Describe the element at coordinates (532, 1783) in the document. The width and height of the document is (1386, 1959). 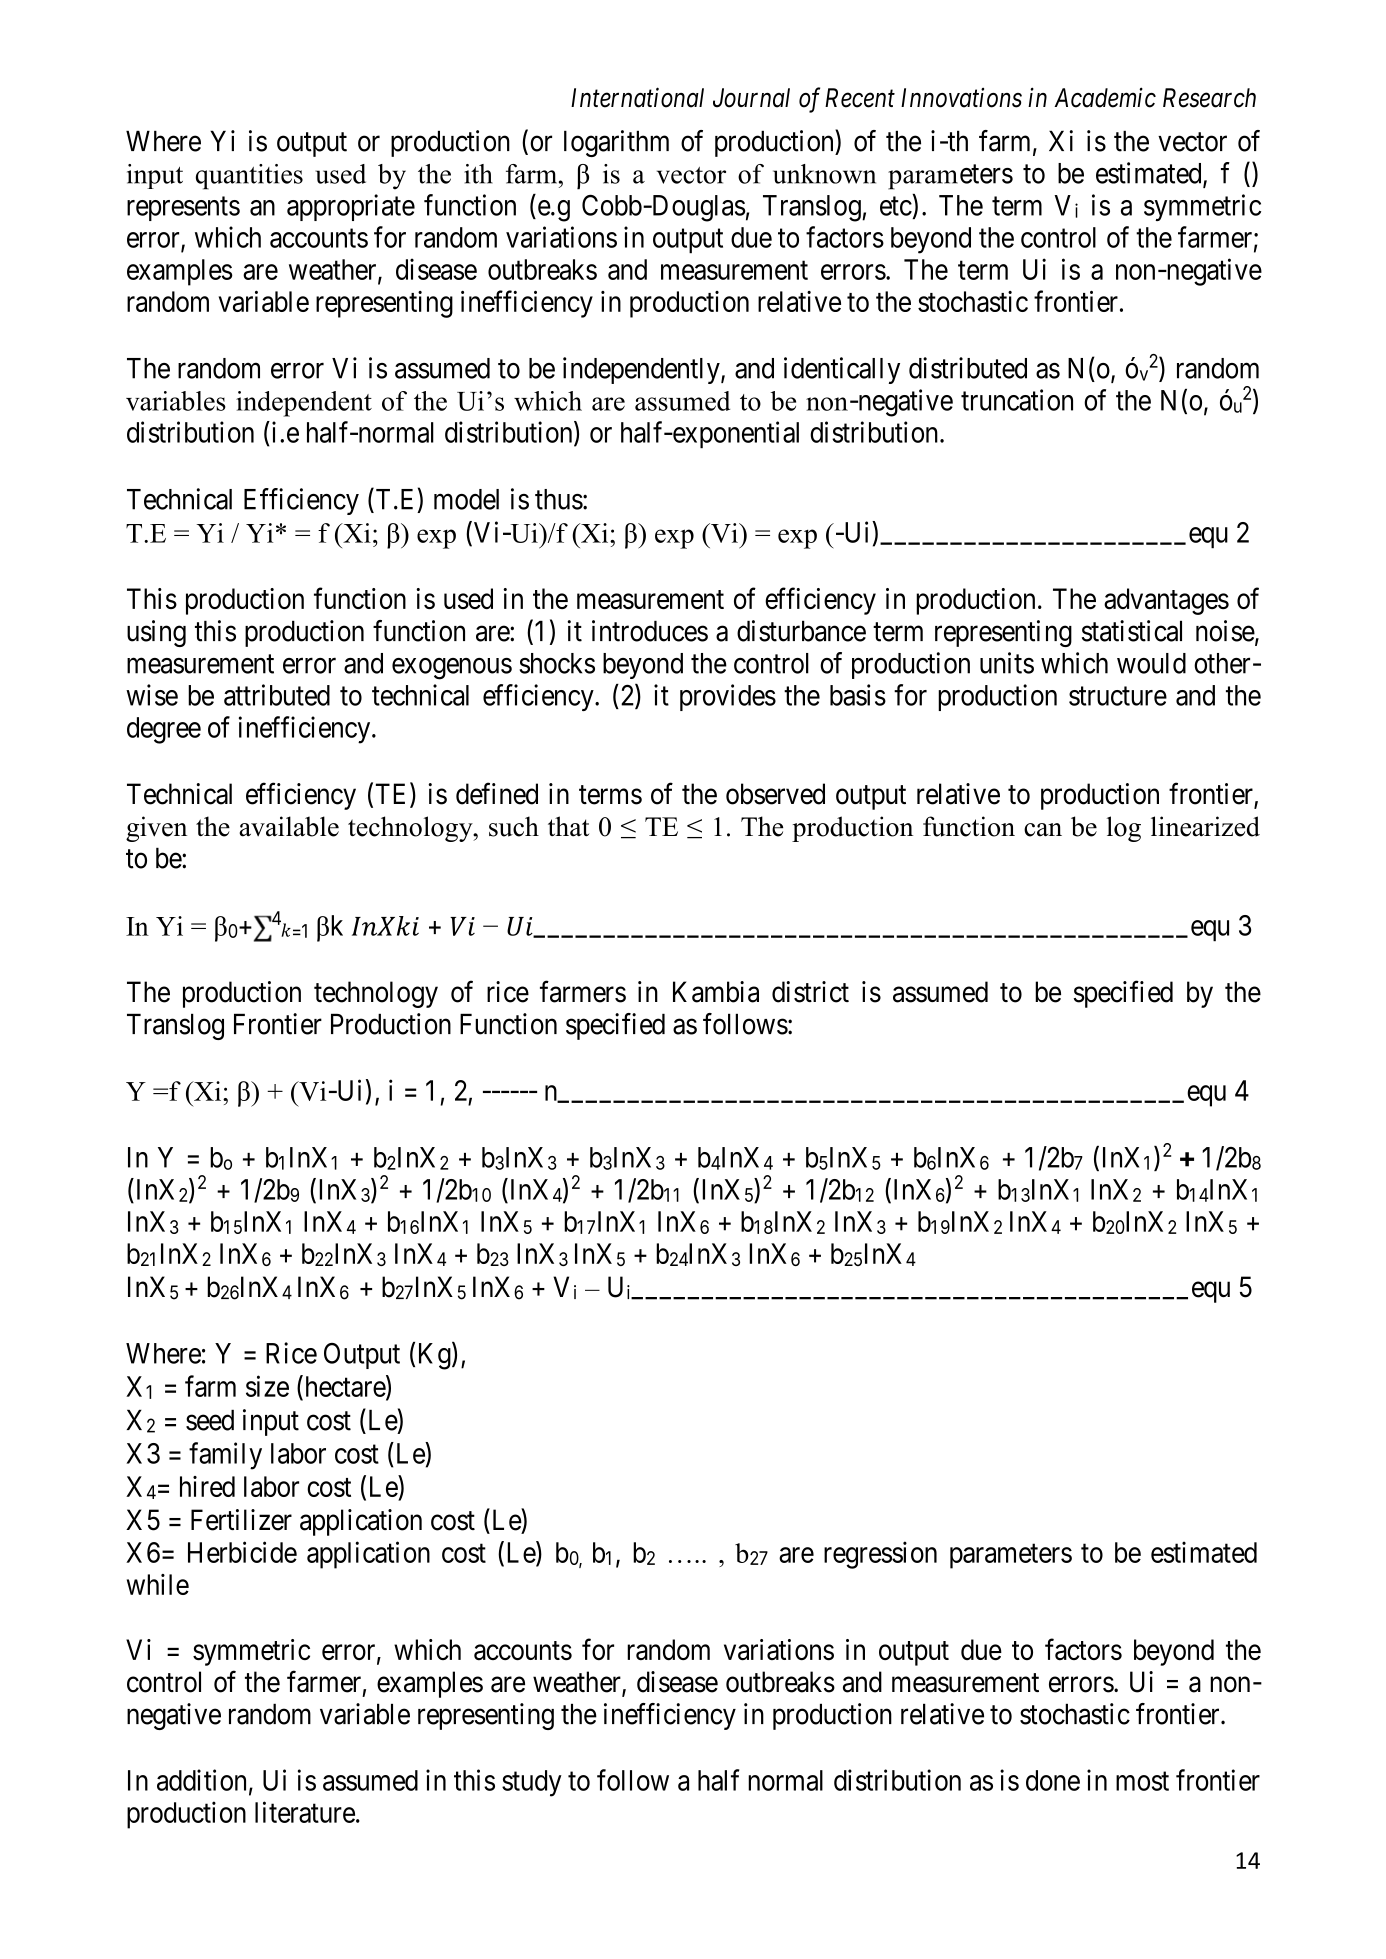
I see `study` at that location.
